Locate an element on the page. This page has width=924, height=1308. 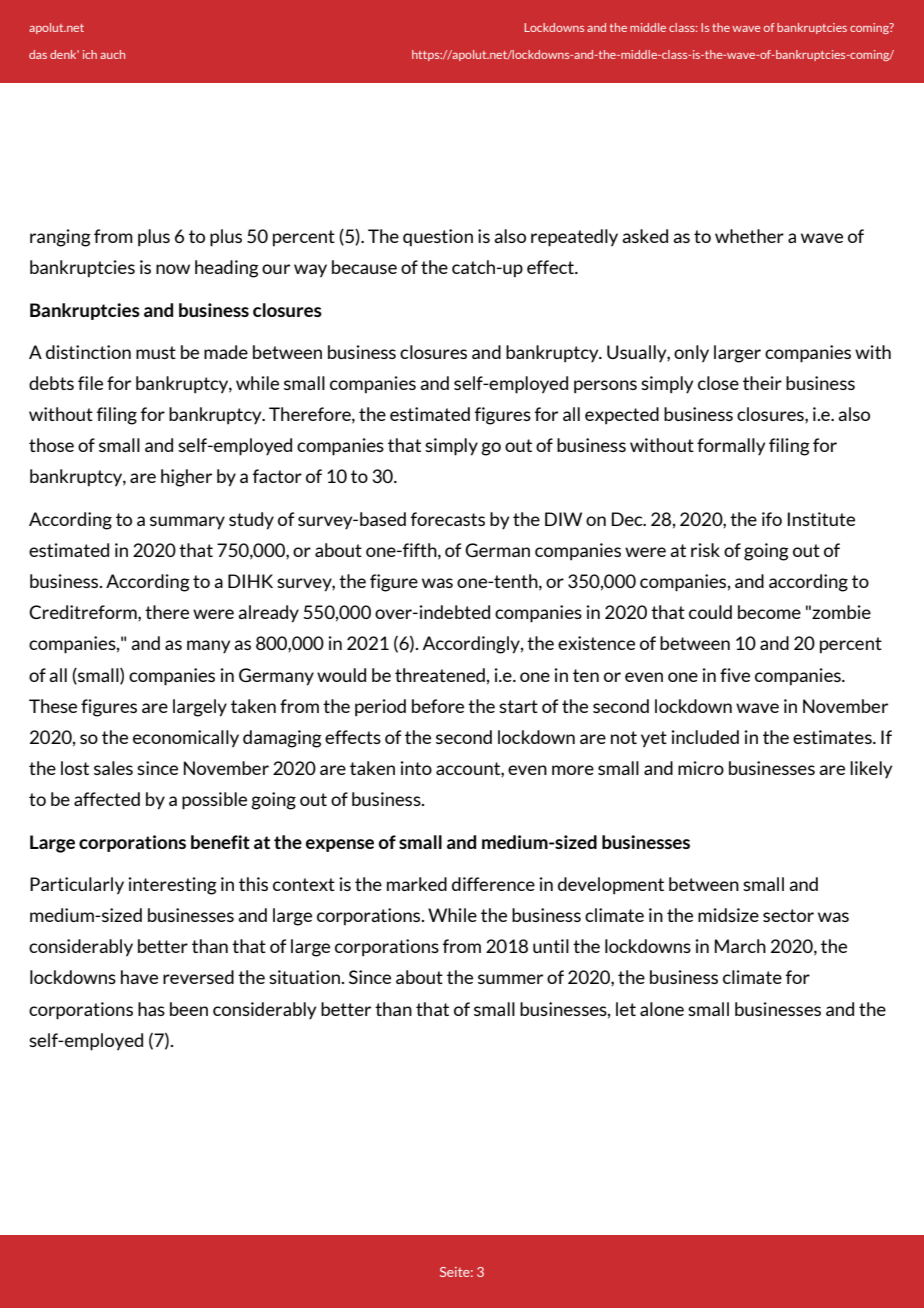
into is located at coordinates (416, 768).
